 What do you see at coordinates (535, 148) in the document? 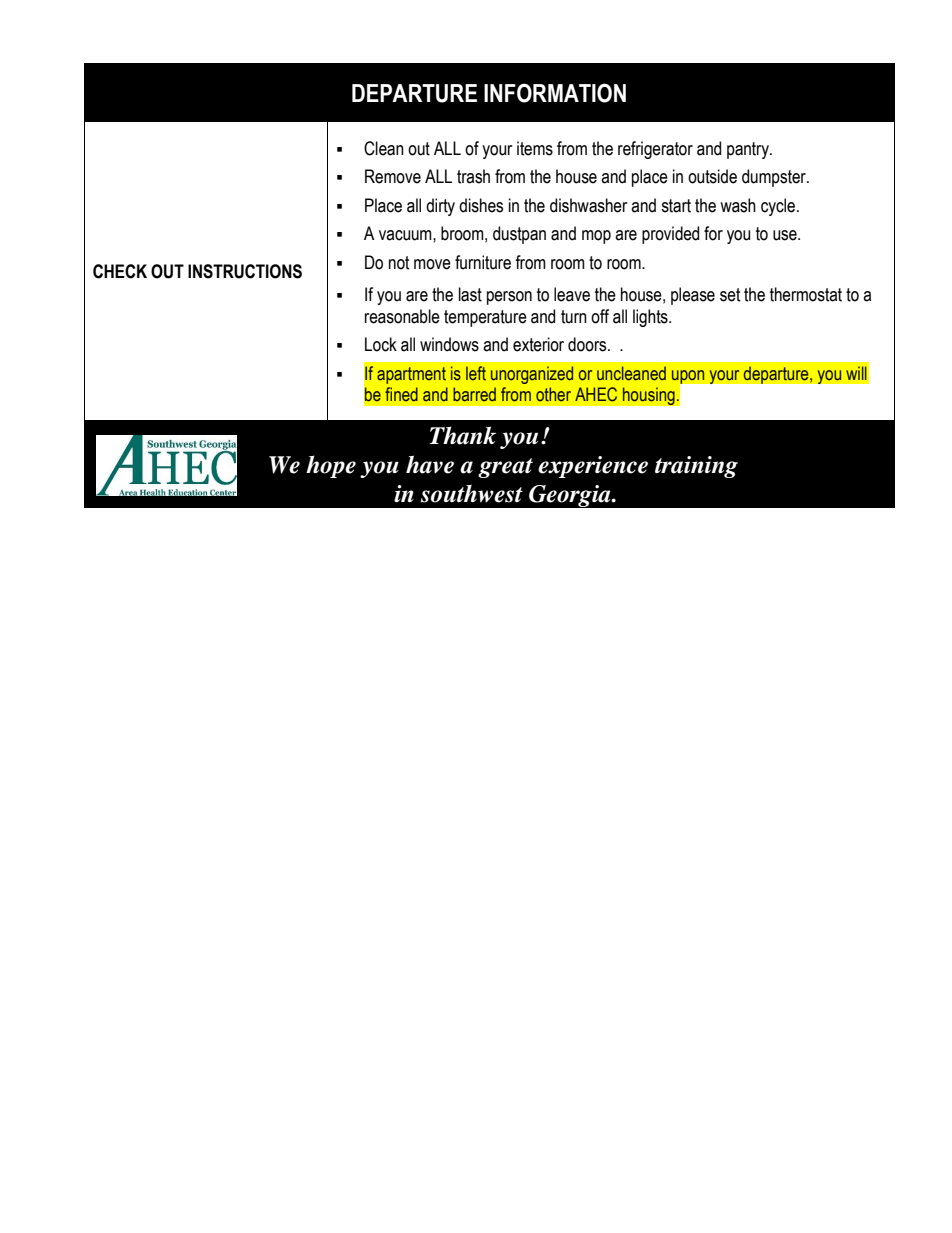
I see `items` at bounding box center [535, 148].
